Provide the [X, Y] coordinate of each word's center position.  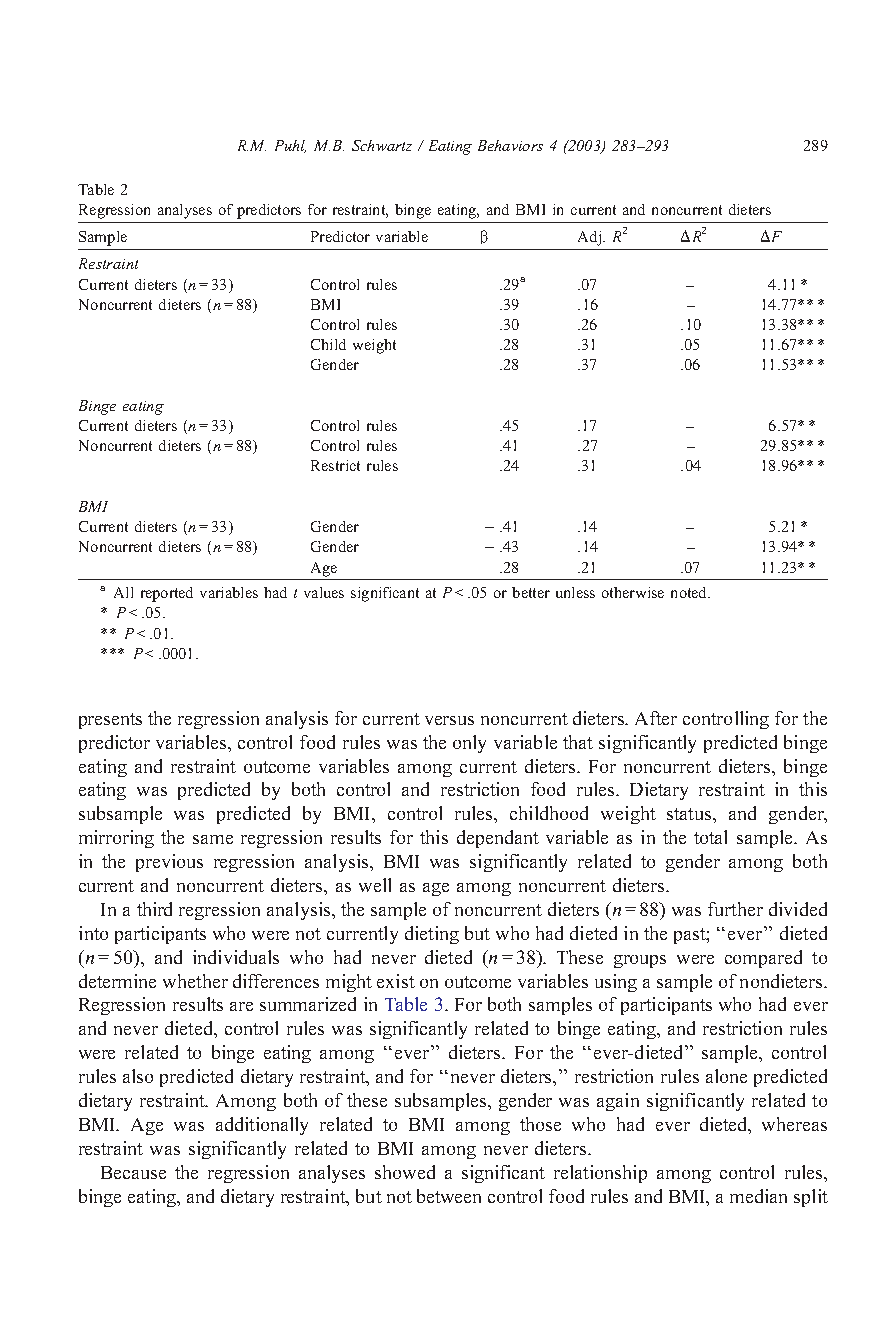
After [656, 718]
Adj [589, 238]
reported [167, 594]
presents [110, 721]
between [449, 1196]
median [758, 1196]
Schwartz [382, 145]
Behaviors [510, 145]
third [154, 909]
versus [449, 720]
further [735, 909]
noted [690, 592]
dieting [432, 935]
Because [133, 1172]
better [531, 592]
